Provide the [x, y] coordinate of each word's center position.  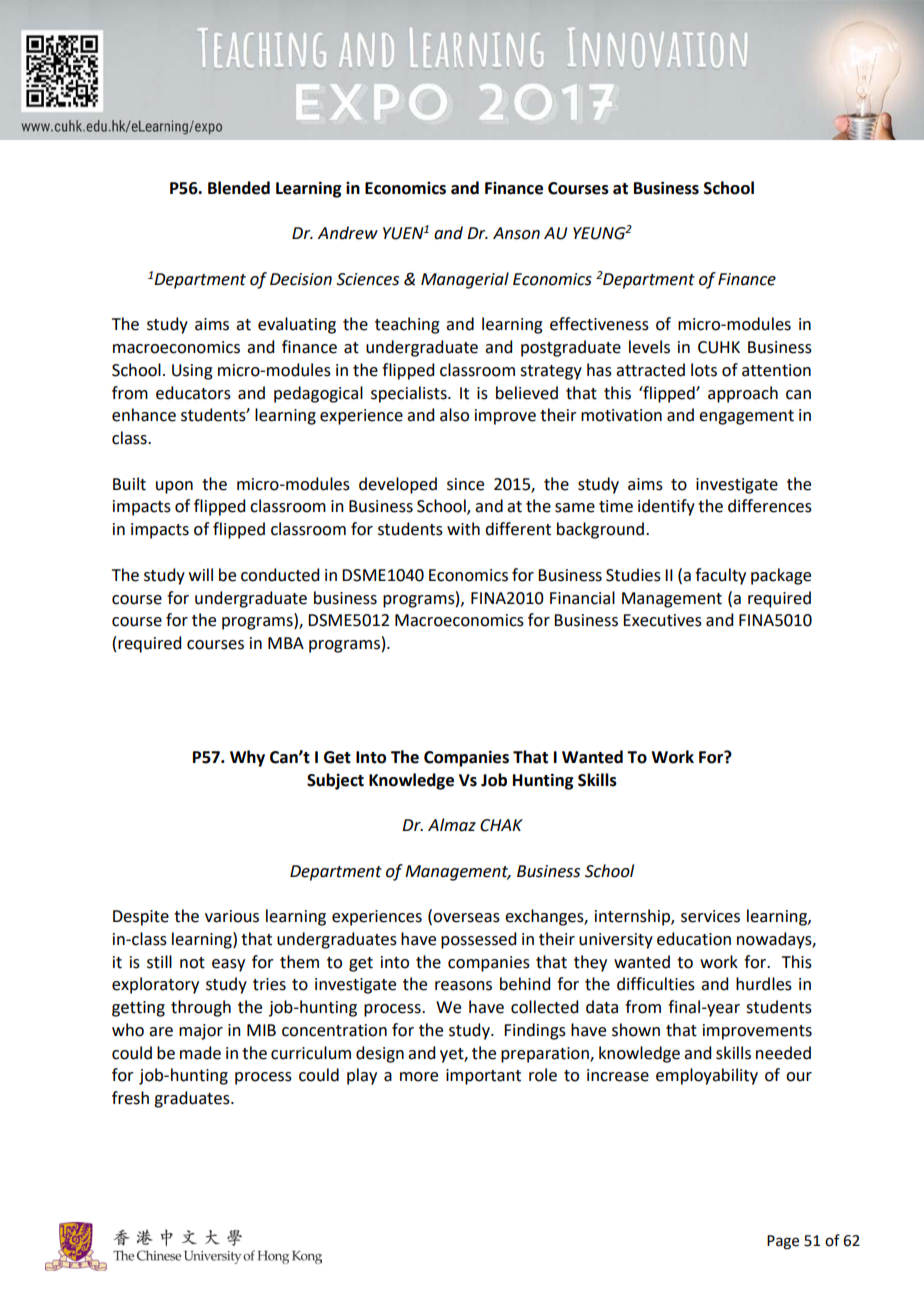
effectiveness [599, 324]
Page [783, 1242]
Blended [239, 188]
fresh [130, 1098]
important [483, 1077]
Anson [516, 233]
